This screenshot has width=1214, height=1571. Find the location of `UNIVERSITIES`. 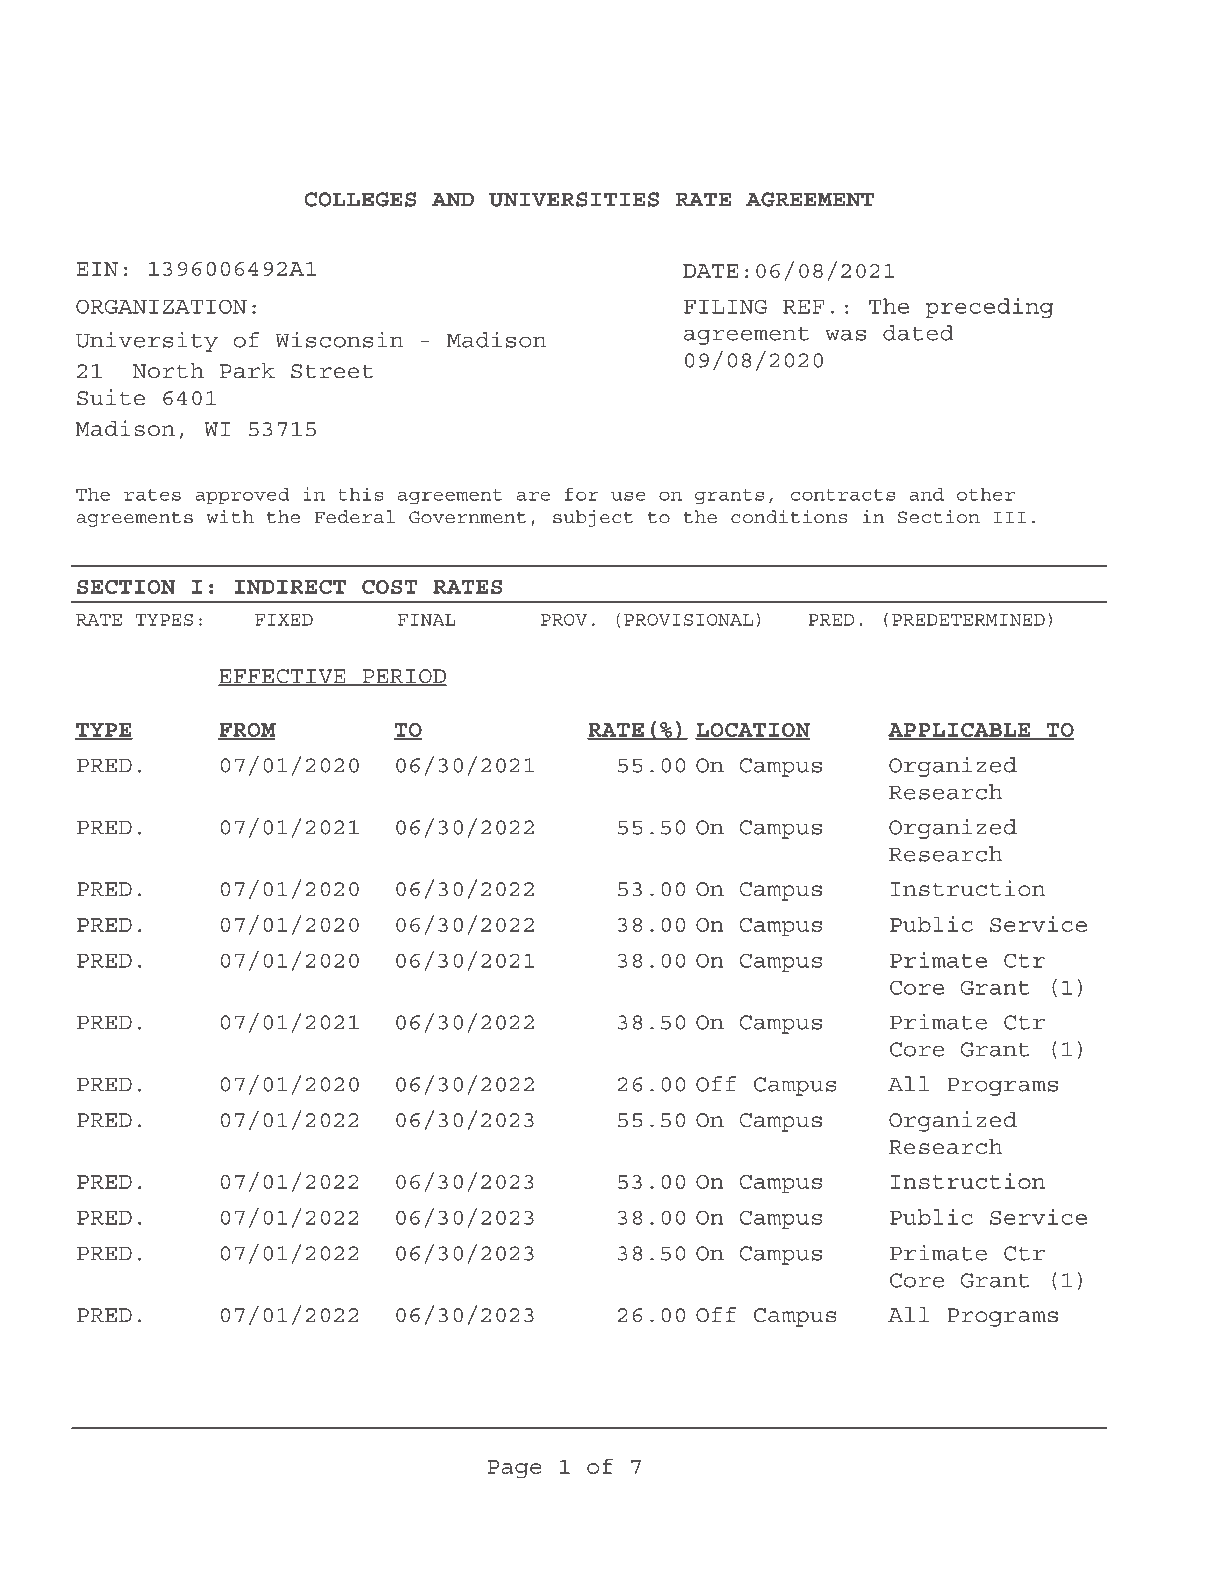

UNIVERSITIES is located at coordinates (574, 199).
